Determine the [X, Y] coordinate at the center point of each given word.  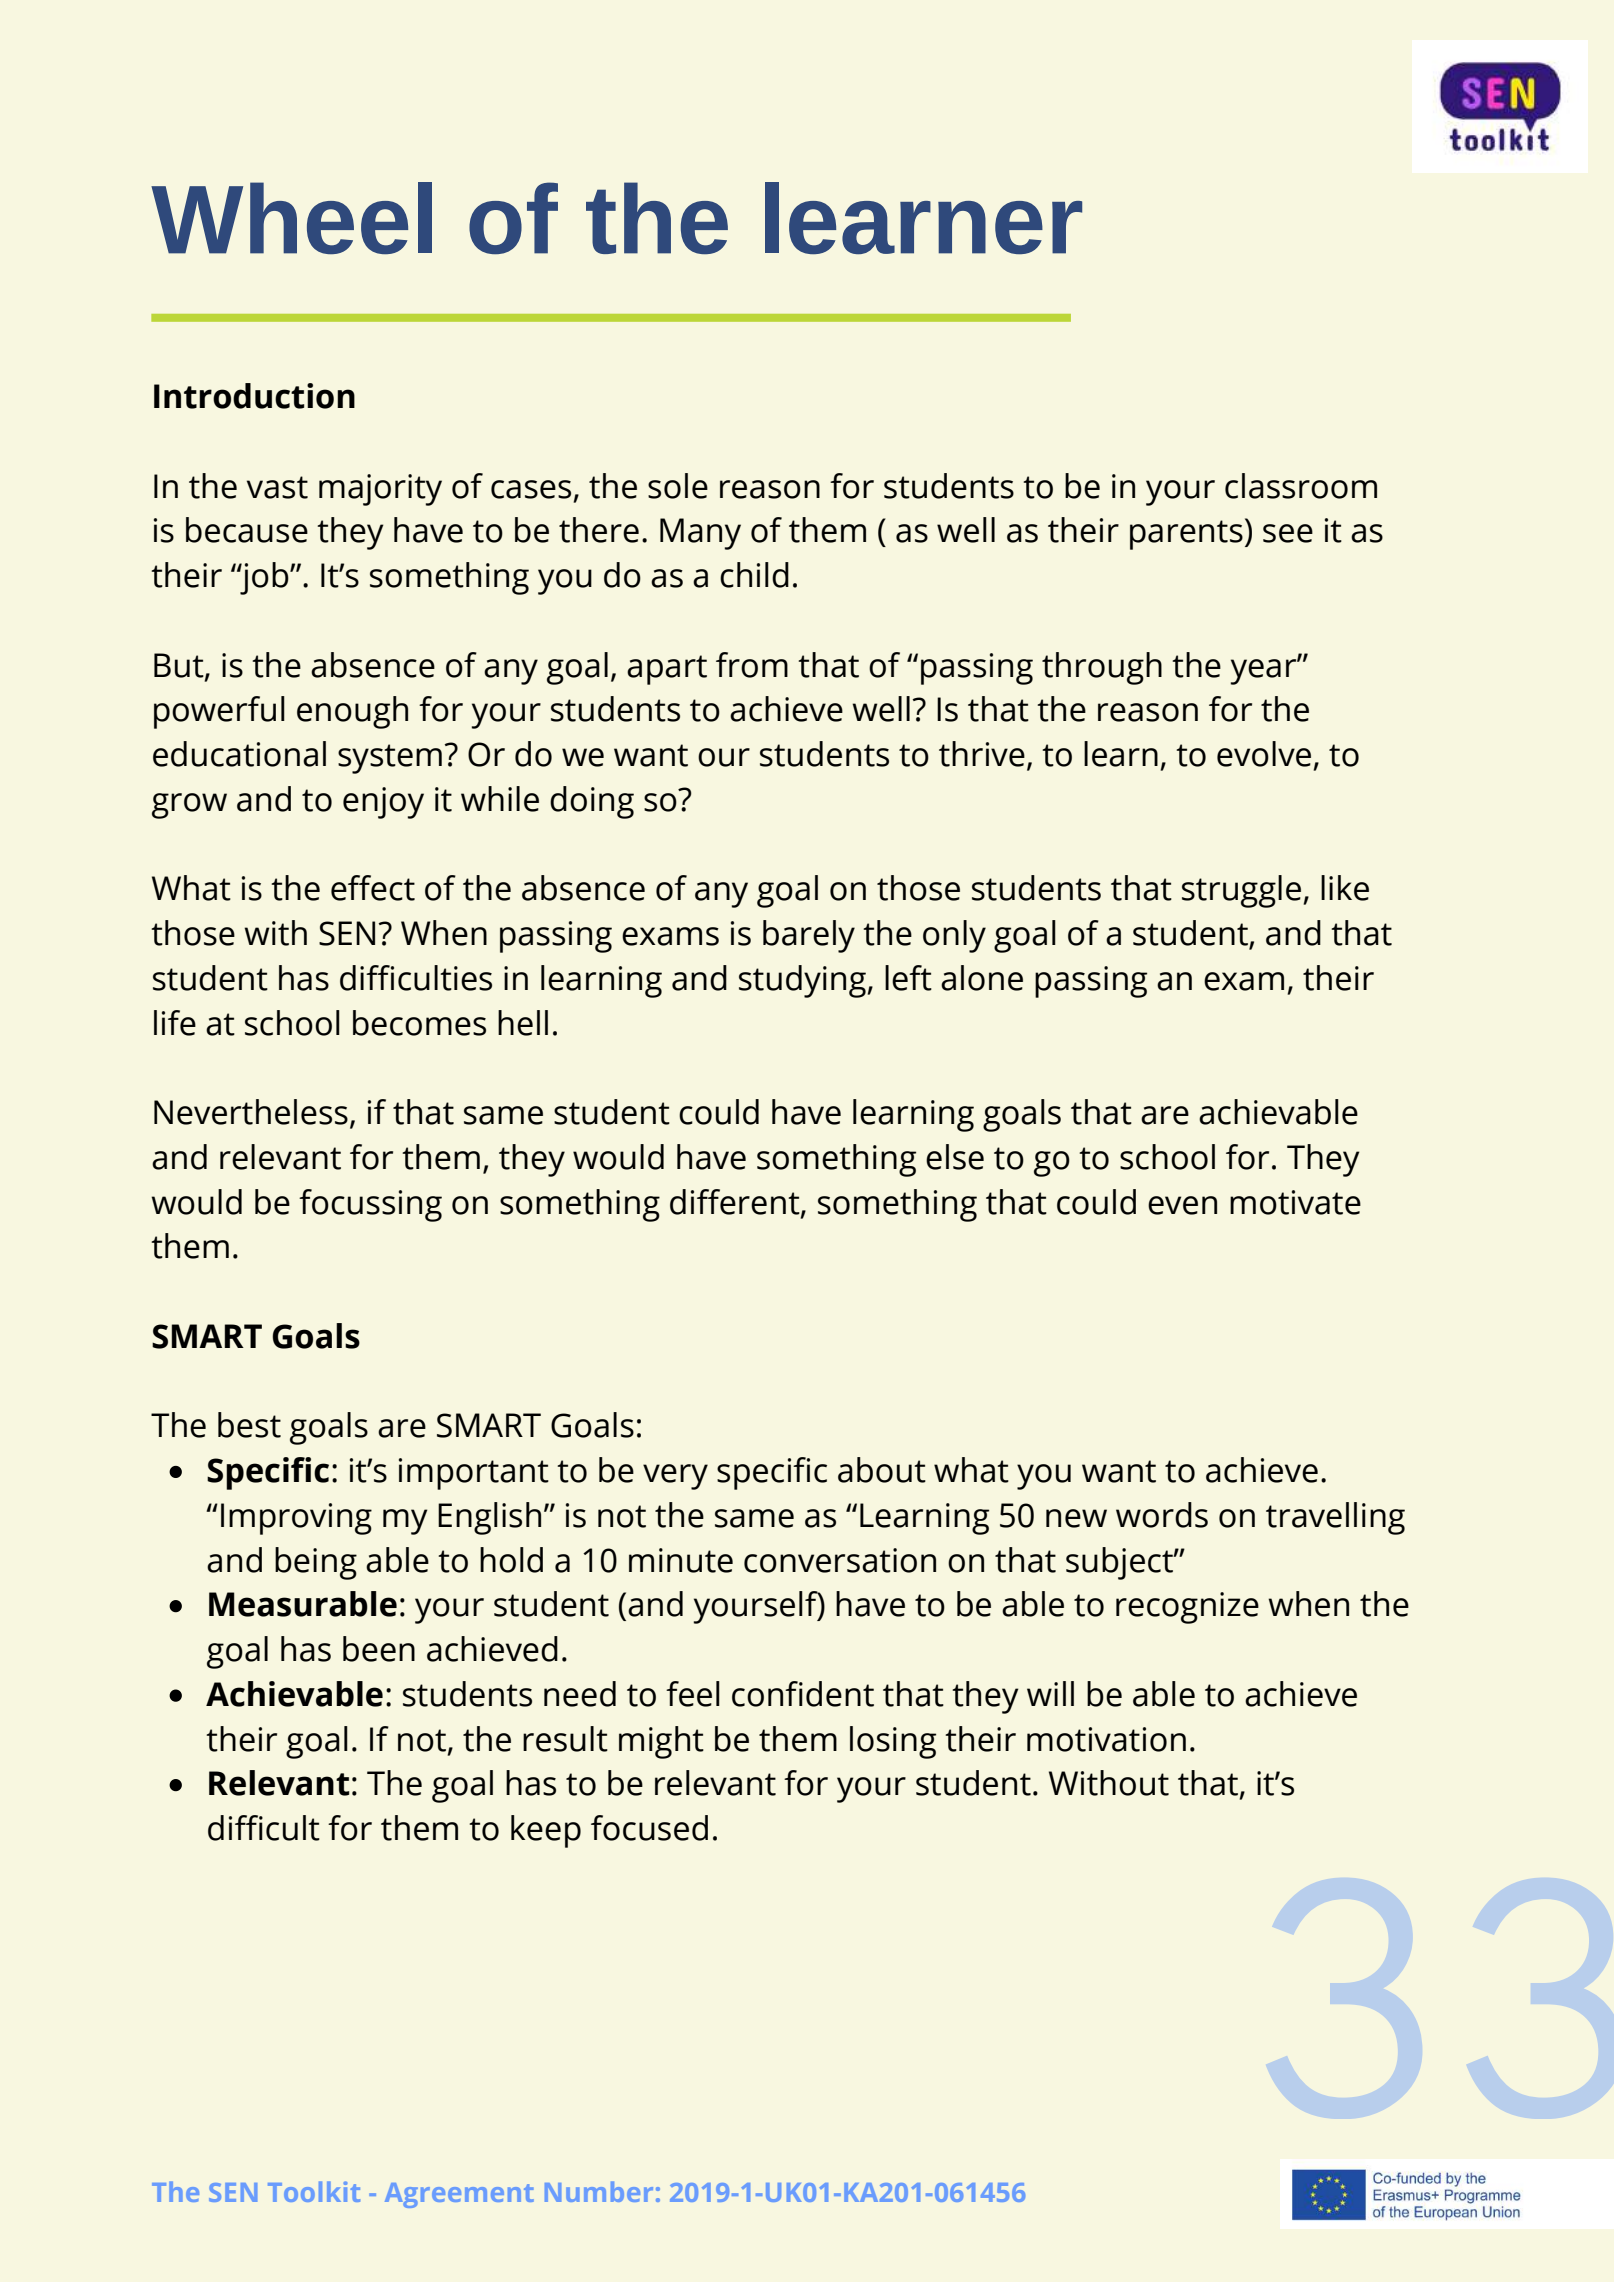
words [1162, 1515]
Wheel [291, 218]
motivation [1106, 1739]
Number [599, 2191]
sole [678, 486]
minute [681, 1560]
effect [373, 888]
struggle [1241, 891]
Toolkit [314, 2191]
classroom [1301, 486]
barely [809, 936]
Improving [296, 1519]
